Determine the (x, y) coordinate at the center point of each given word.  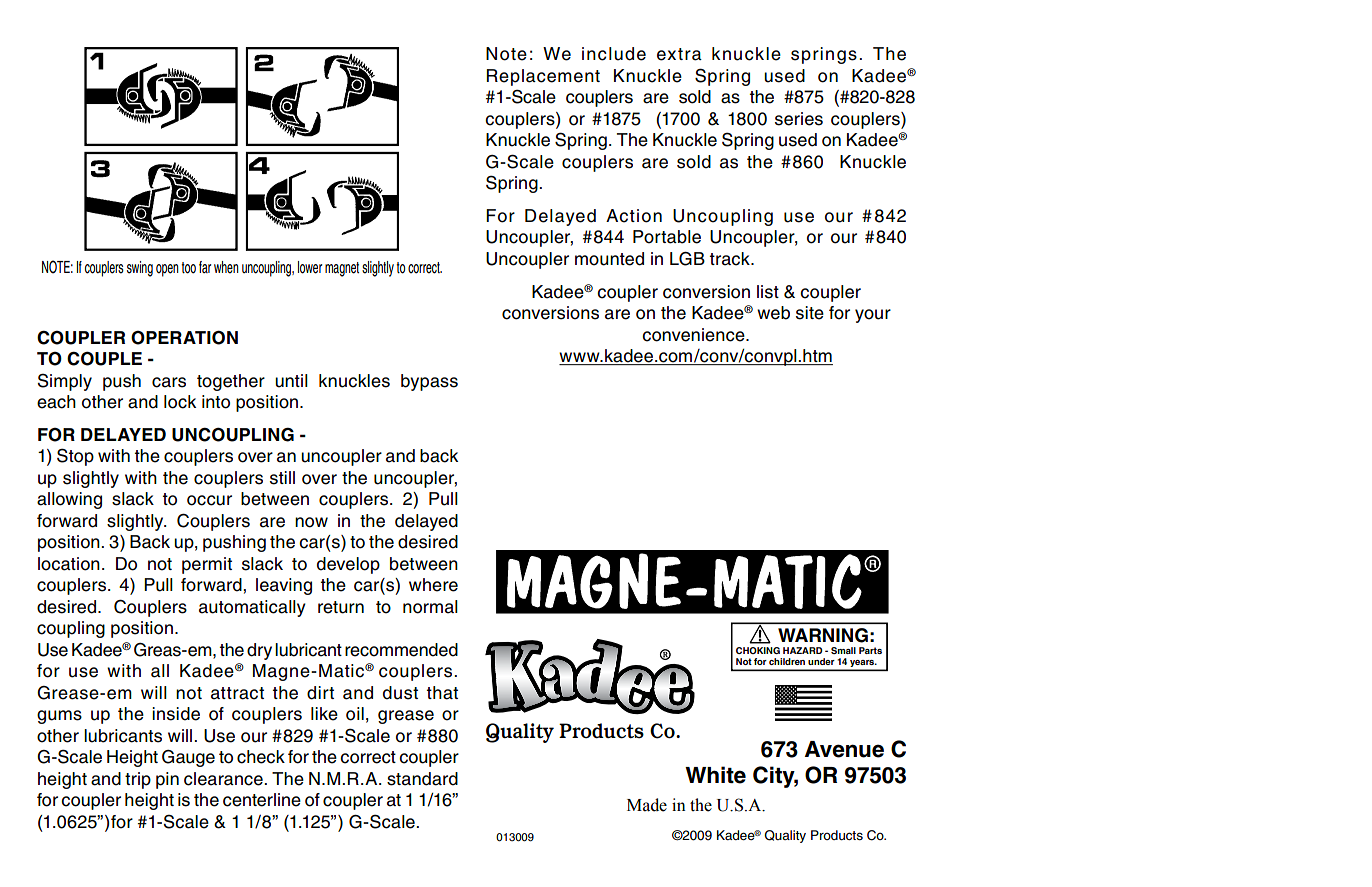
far (205, 267)
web (773, 313)
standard (422, 779)
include (614, 54)
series (799, 119)
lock (180, 402)
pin (167, 780)
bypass (429, 382)
